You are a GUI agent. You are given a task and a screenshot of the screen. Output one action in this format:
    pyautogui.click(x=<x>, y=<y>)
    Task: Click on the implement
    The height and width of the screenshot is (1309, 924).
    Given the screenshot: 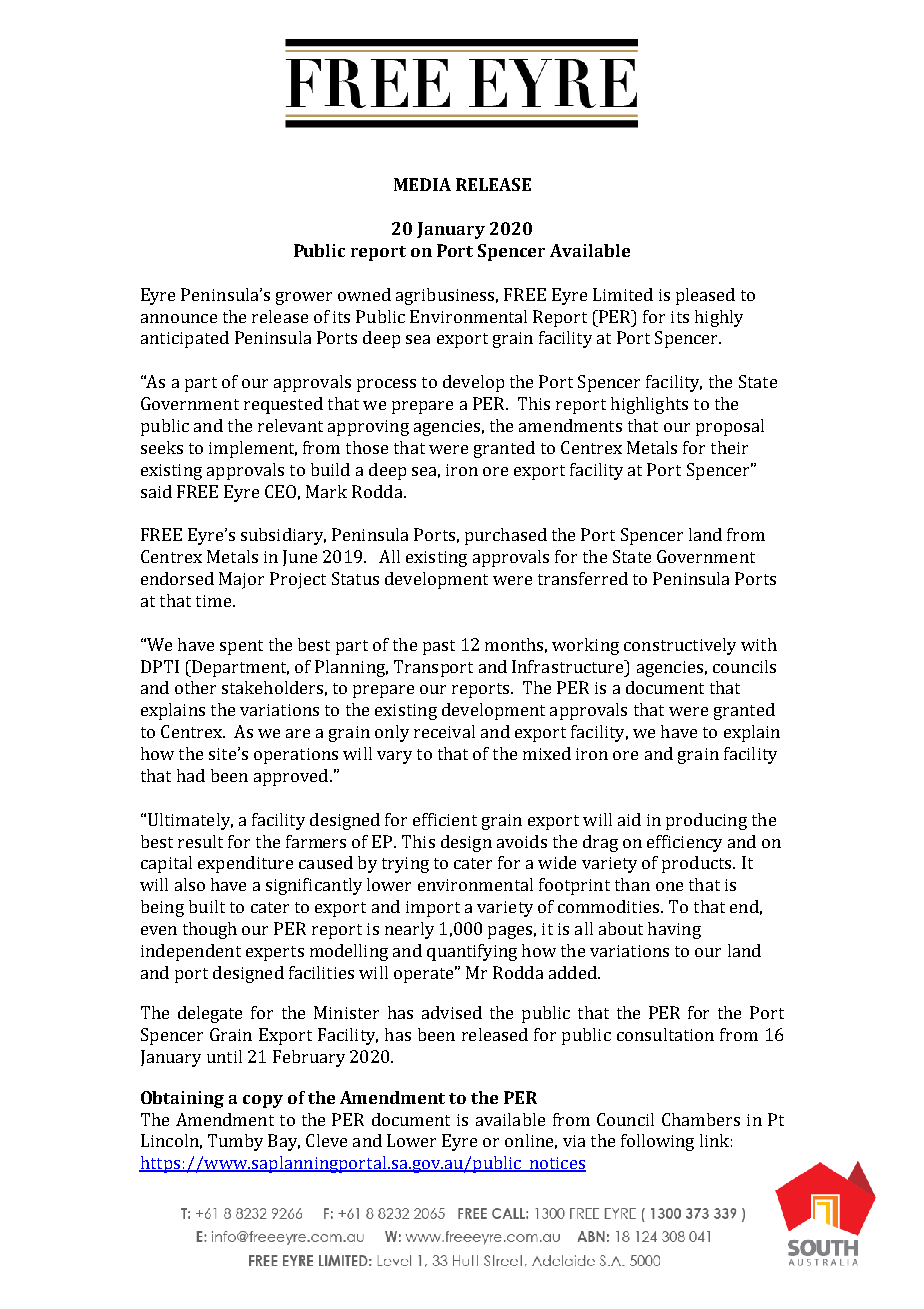 What is the action you would take?
    pyautogui.click(x=253, y=449)
